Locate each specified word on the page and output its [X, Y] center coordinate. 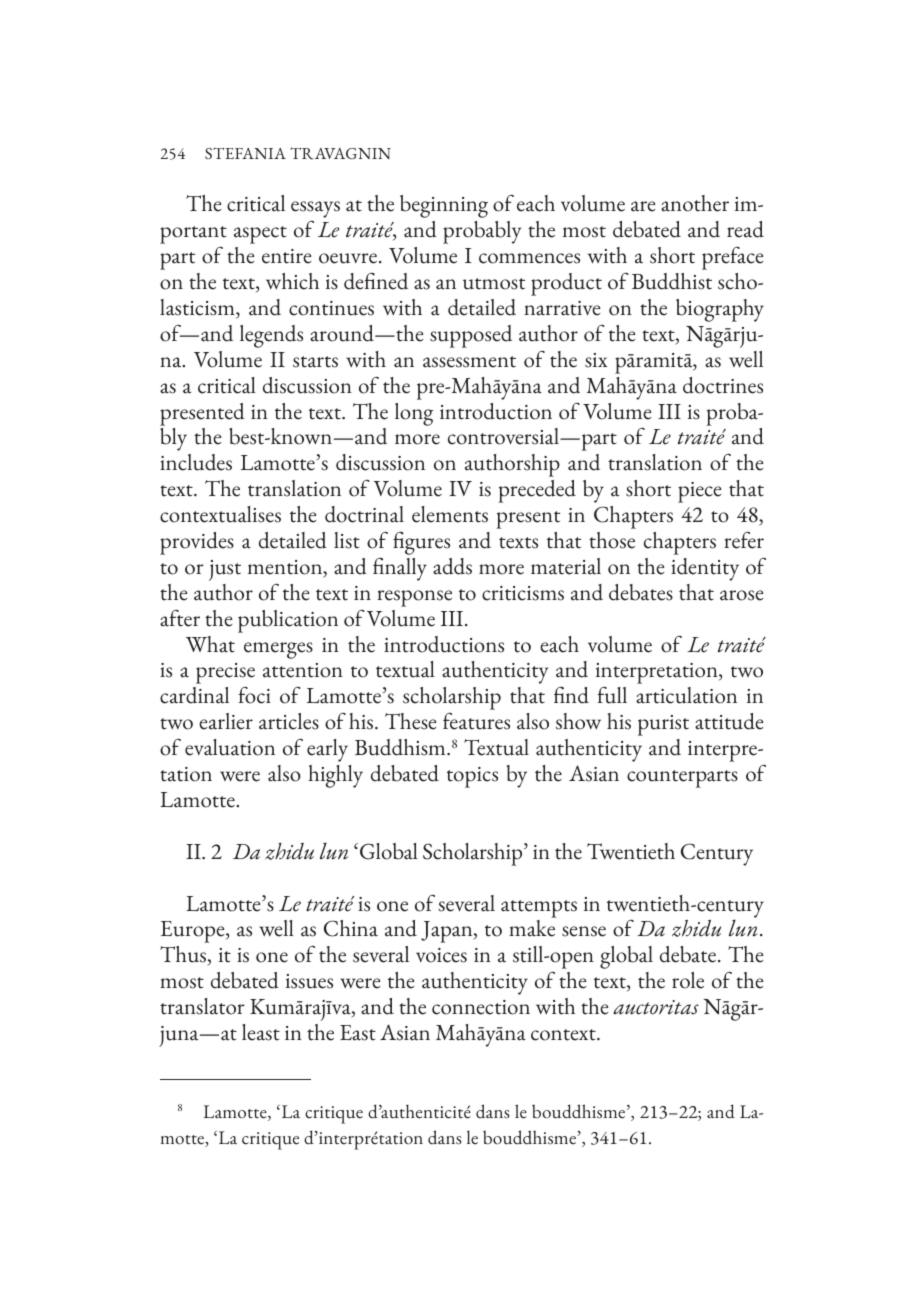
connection [481, 1007]
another [695, 203]
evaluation [230, 747]
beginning [444, 206]
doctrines [723, 385]
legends [271, 336]
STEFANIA [245, 153]
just [225, 570]
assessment [469, 362]
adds [452, 566]
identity [705, 569]
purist [663, 725]
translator [202, 1006]
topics [472, 777]
